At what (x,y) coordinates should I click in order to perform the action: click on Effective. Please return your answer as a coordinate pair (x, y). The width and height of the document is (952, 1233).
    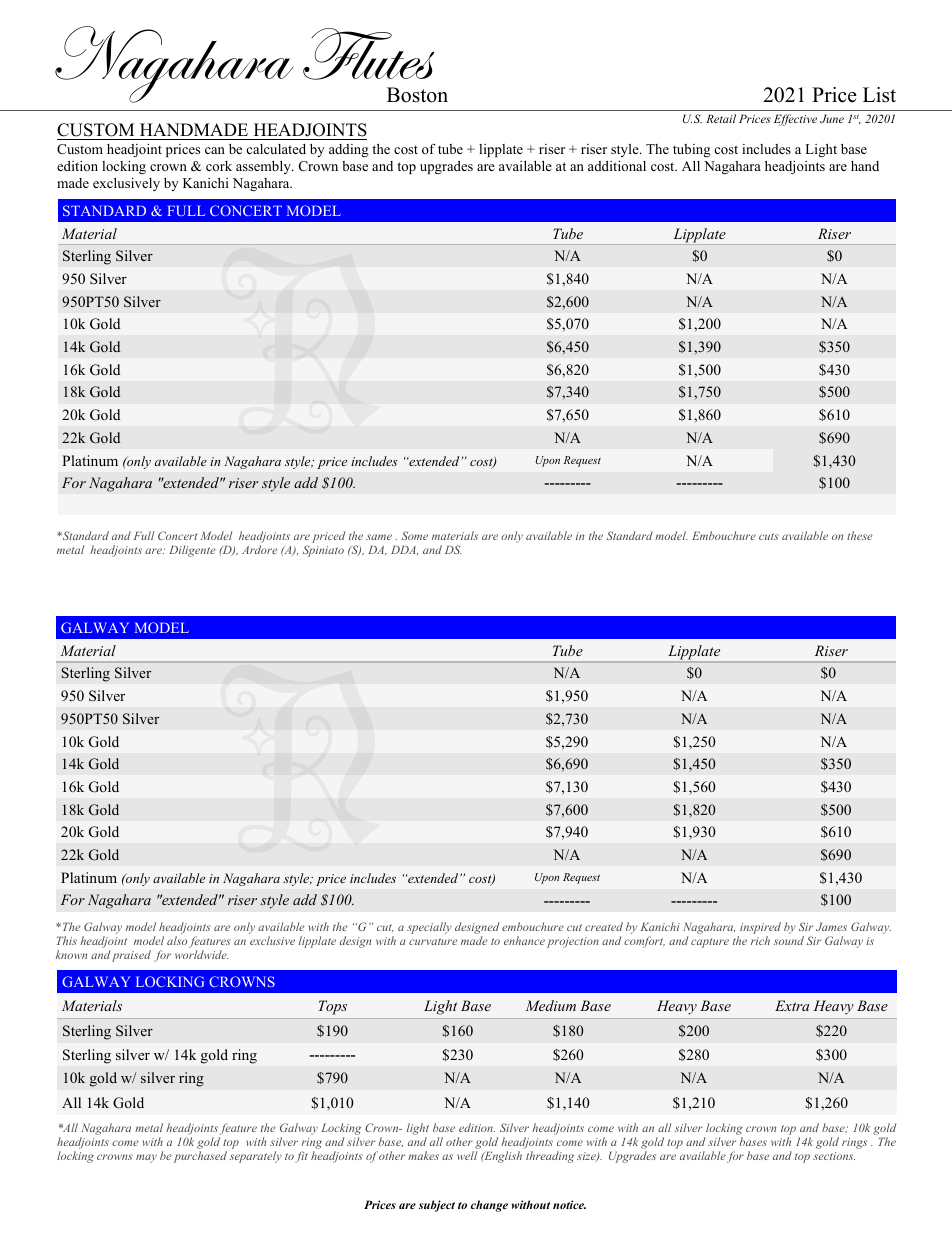
    Looking at the image, I should click on (795, 120).
